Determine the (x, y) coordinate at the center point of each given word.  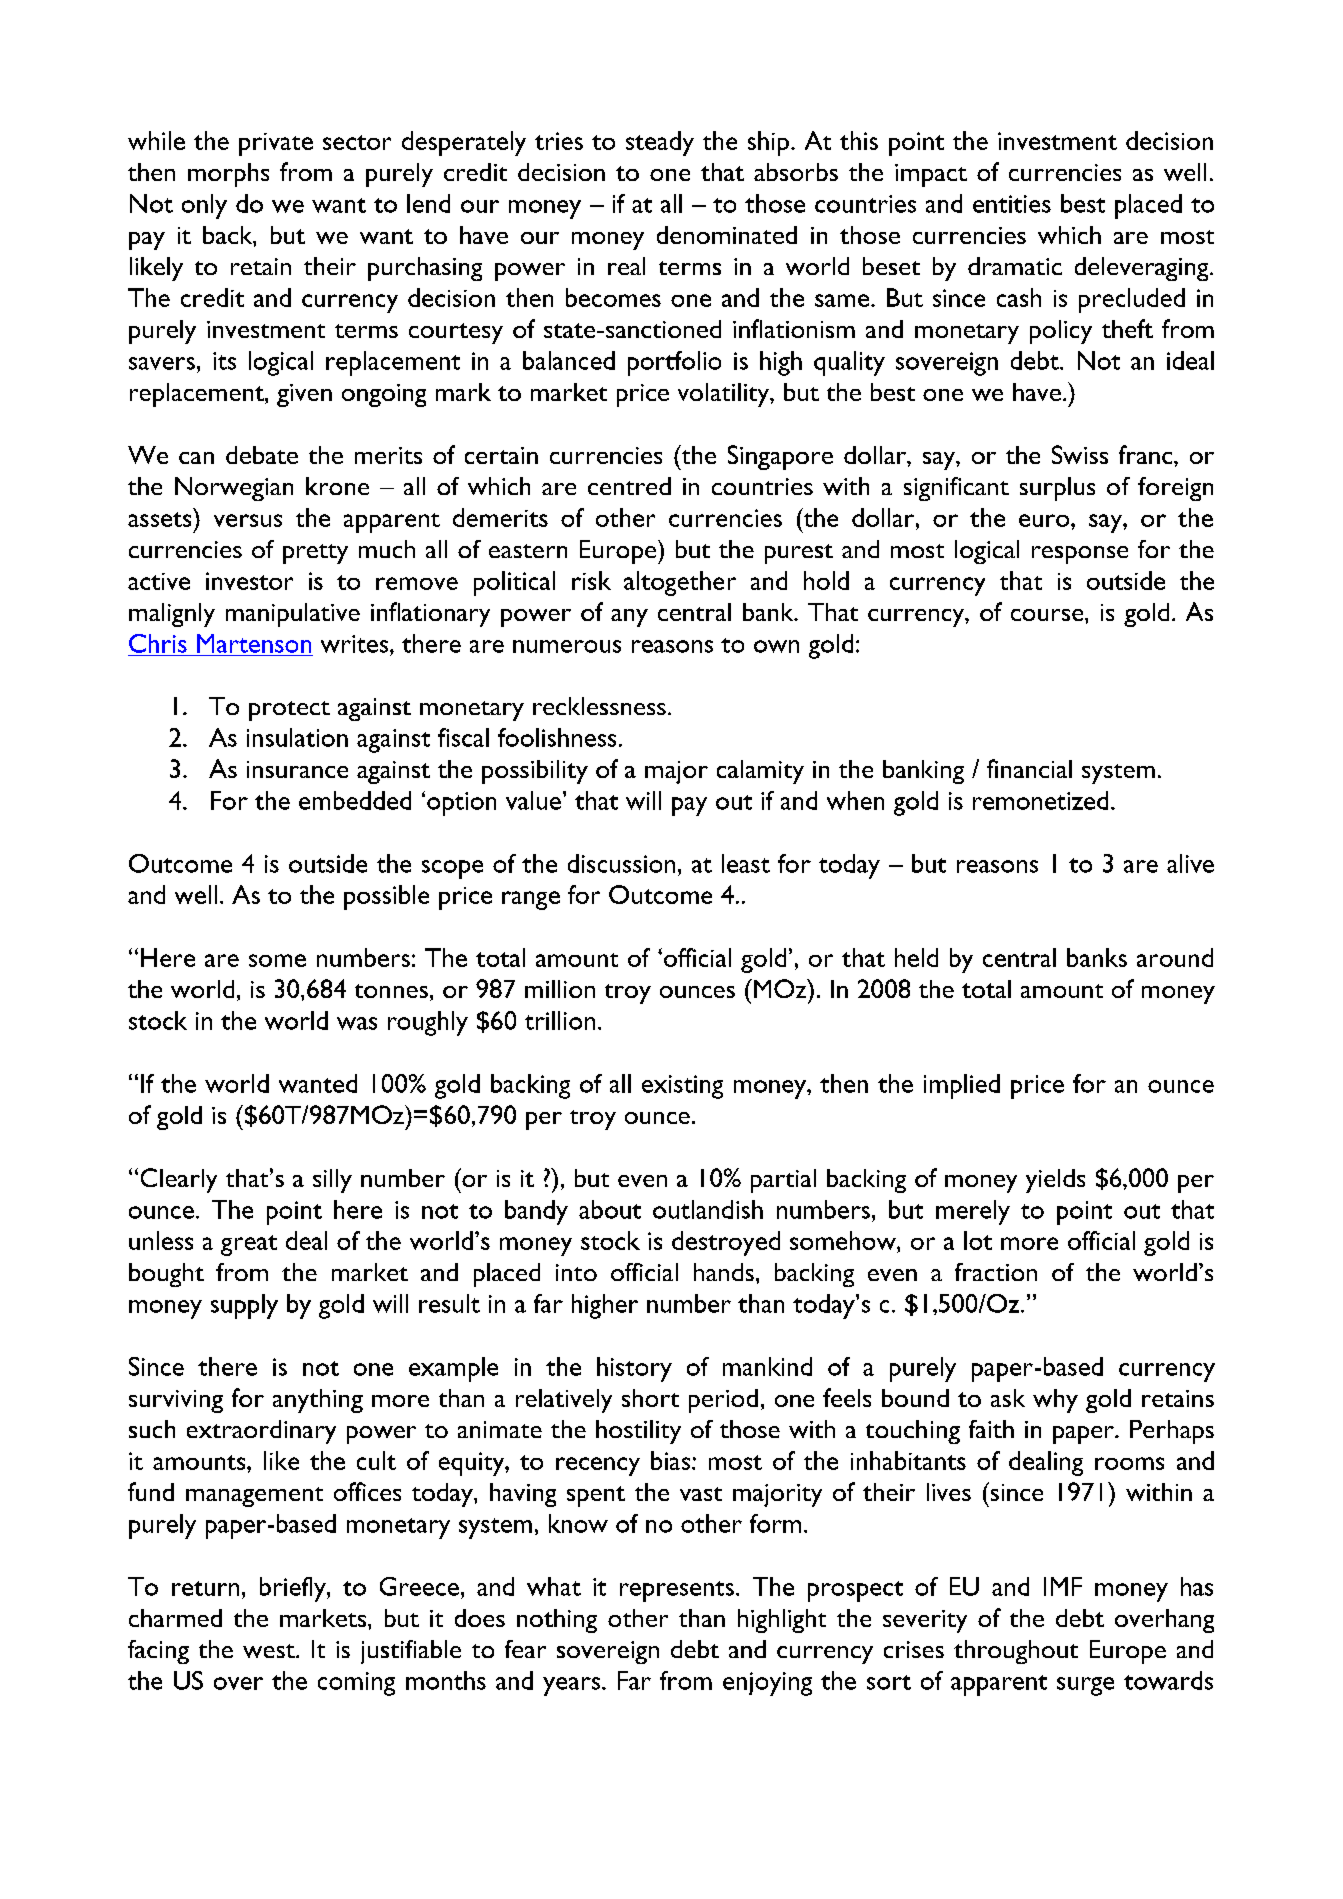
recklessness (599, 706)
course (1048, 615)
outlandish (708, 1209)
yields (1055, 1181)
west (270, 1651)
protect (289, 711)
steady (660, 143)
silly (332, 1181)
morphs (228, 175)
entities (1012, 204)
